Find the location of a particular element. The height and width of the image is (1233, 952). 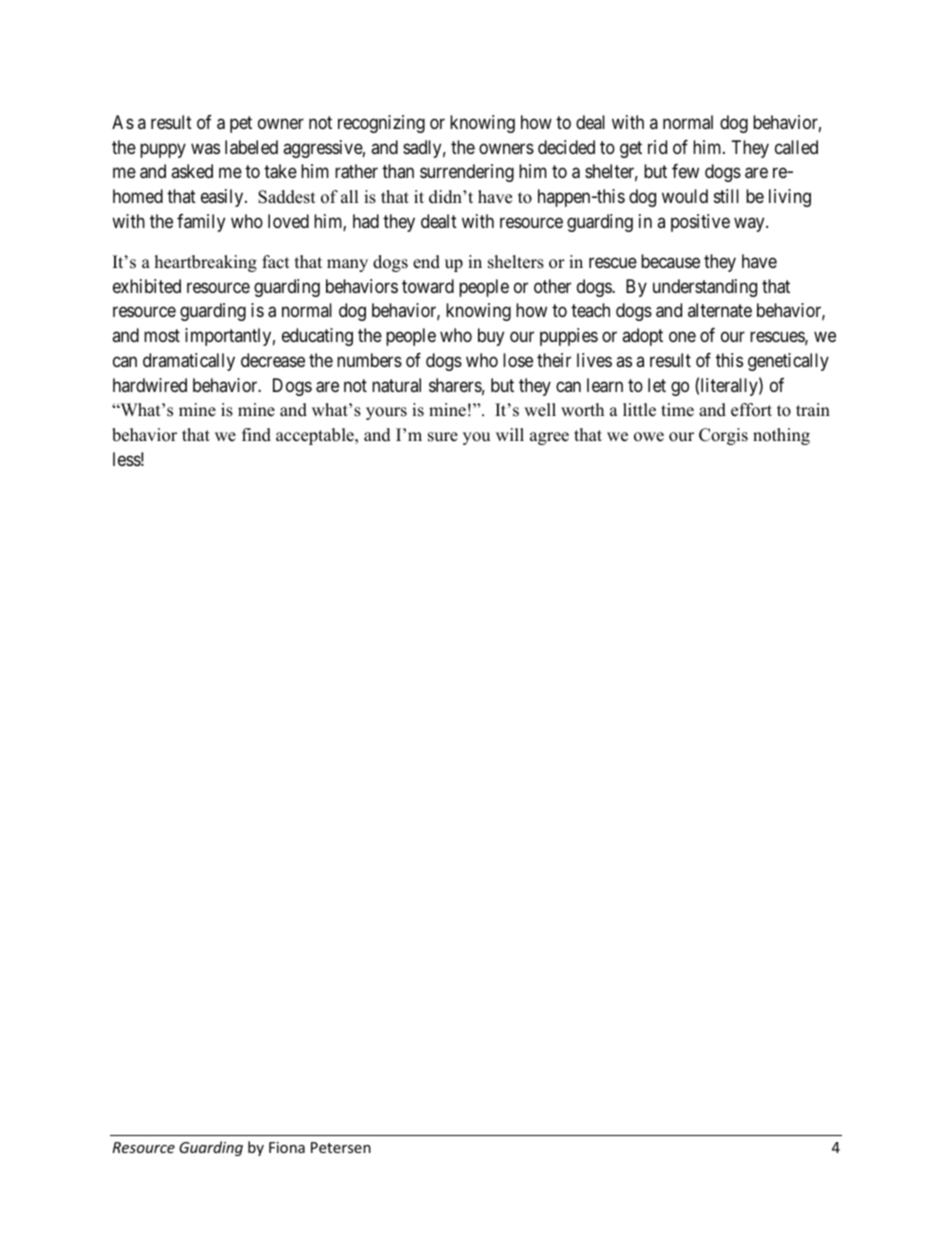

Petersen is located at coordinates (341, 1147).
